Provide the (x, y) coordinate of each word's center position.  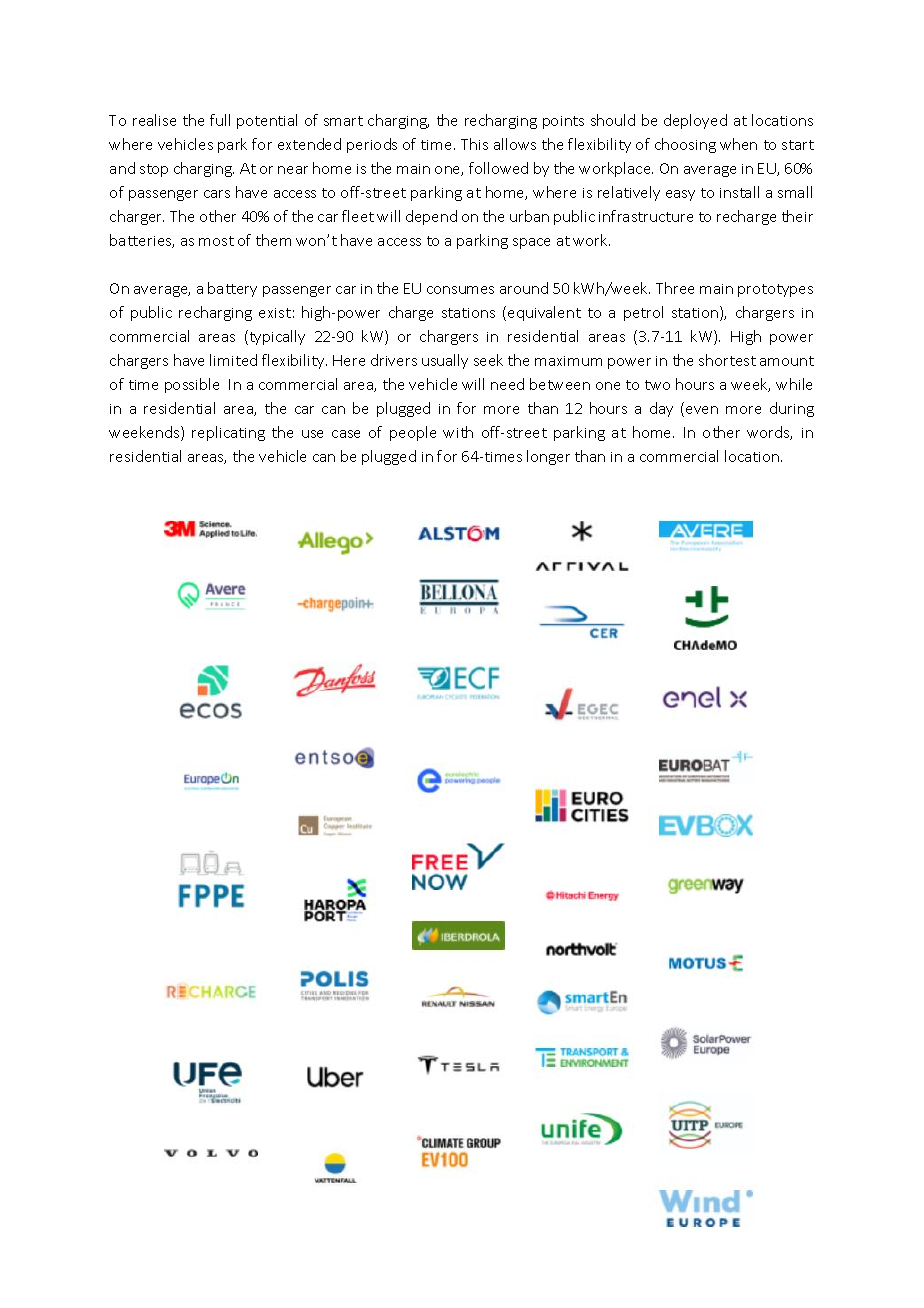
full (220, 120)
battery (232, 289)
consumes (460, 290)
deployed (695, 121)
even (702, 410)
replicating (228, 433)
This (474, 144)
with (458, 432)
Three (675, 288)
